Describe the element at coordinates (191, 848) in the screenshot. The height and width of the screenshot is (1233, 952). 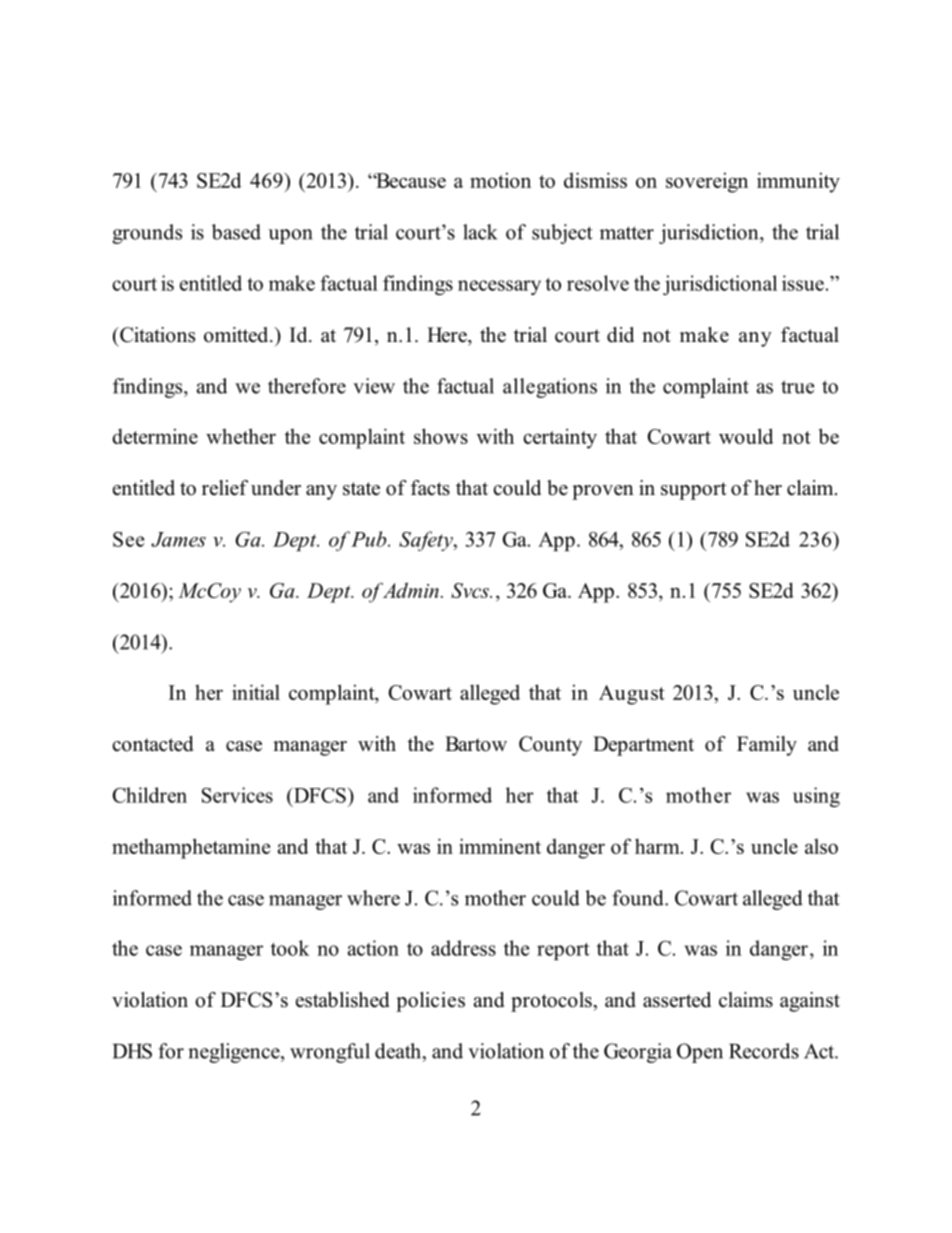
I see `methamphetamine` at that location.
